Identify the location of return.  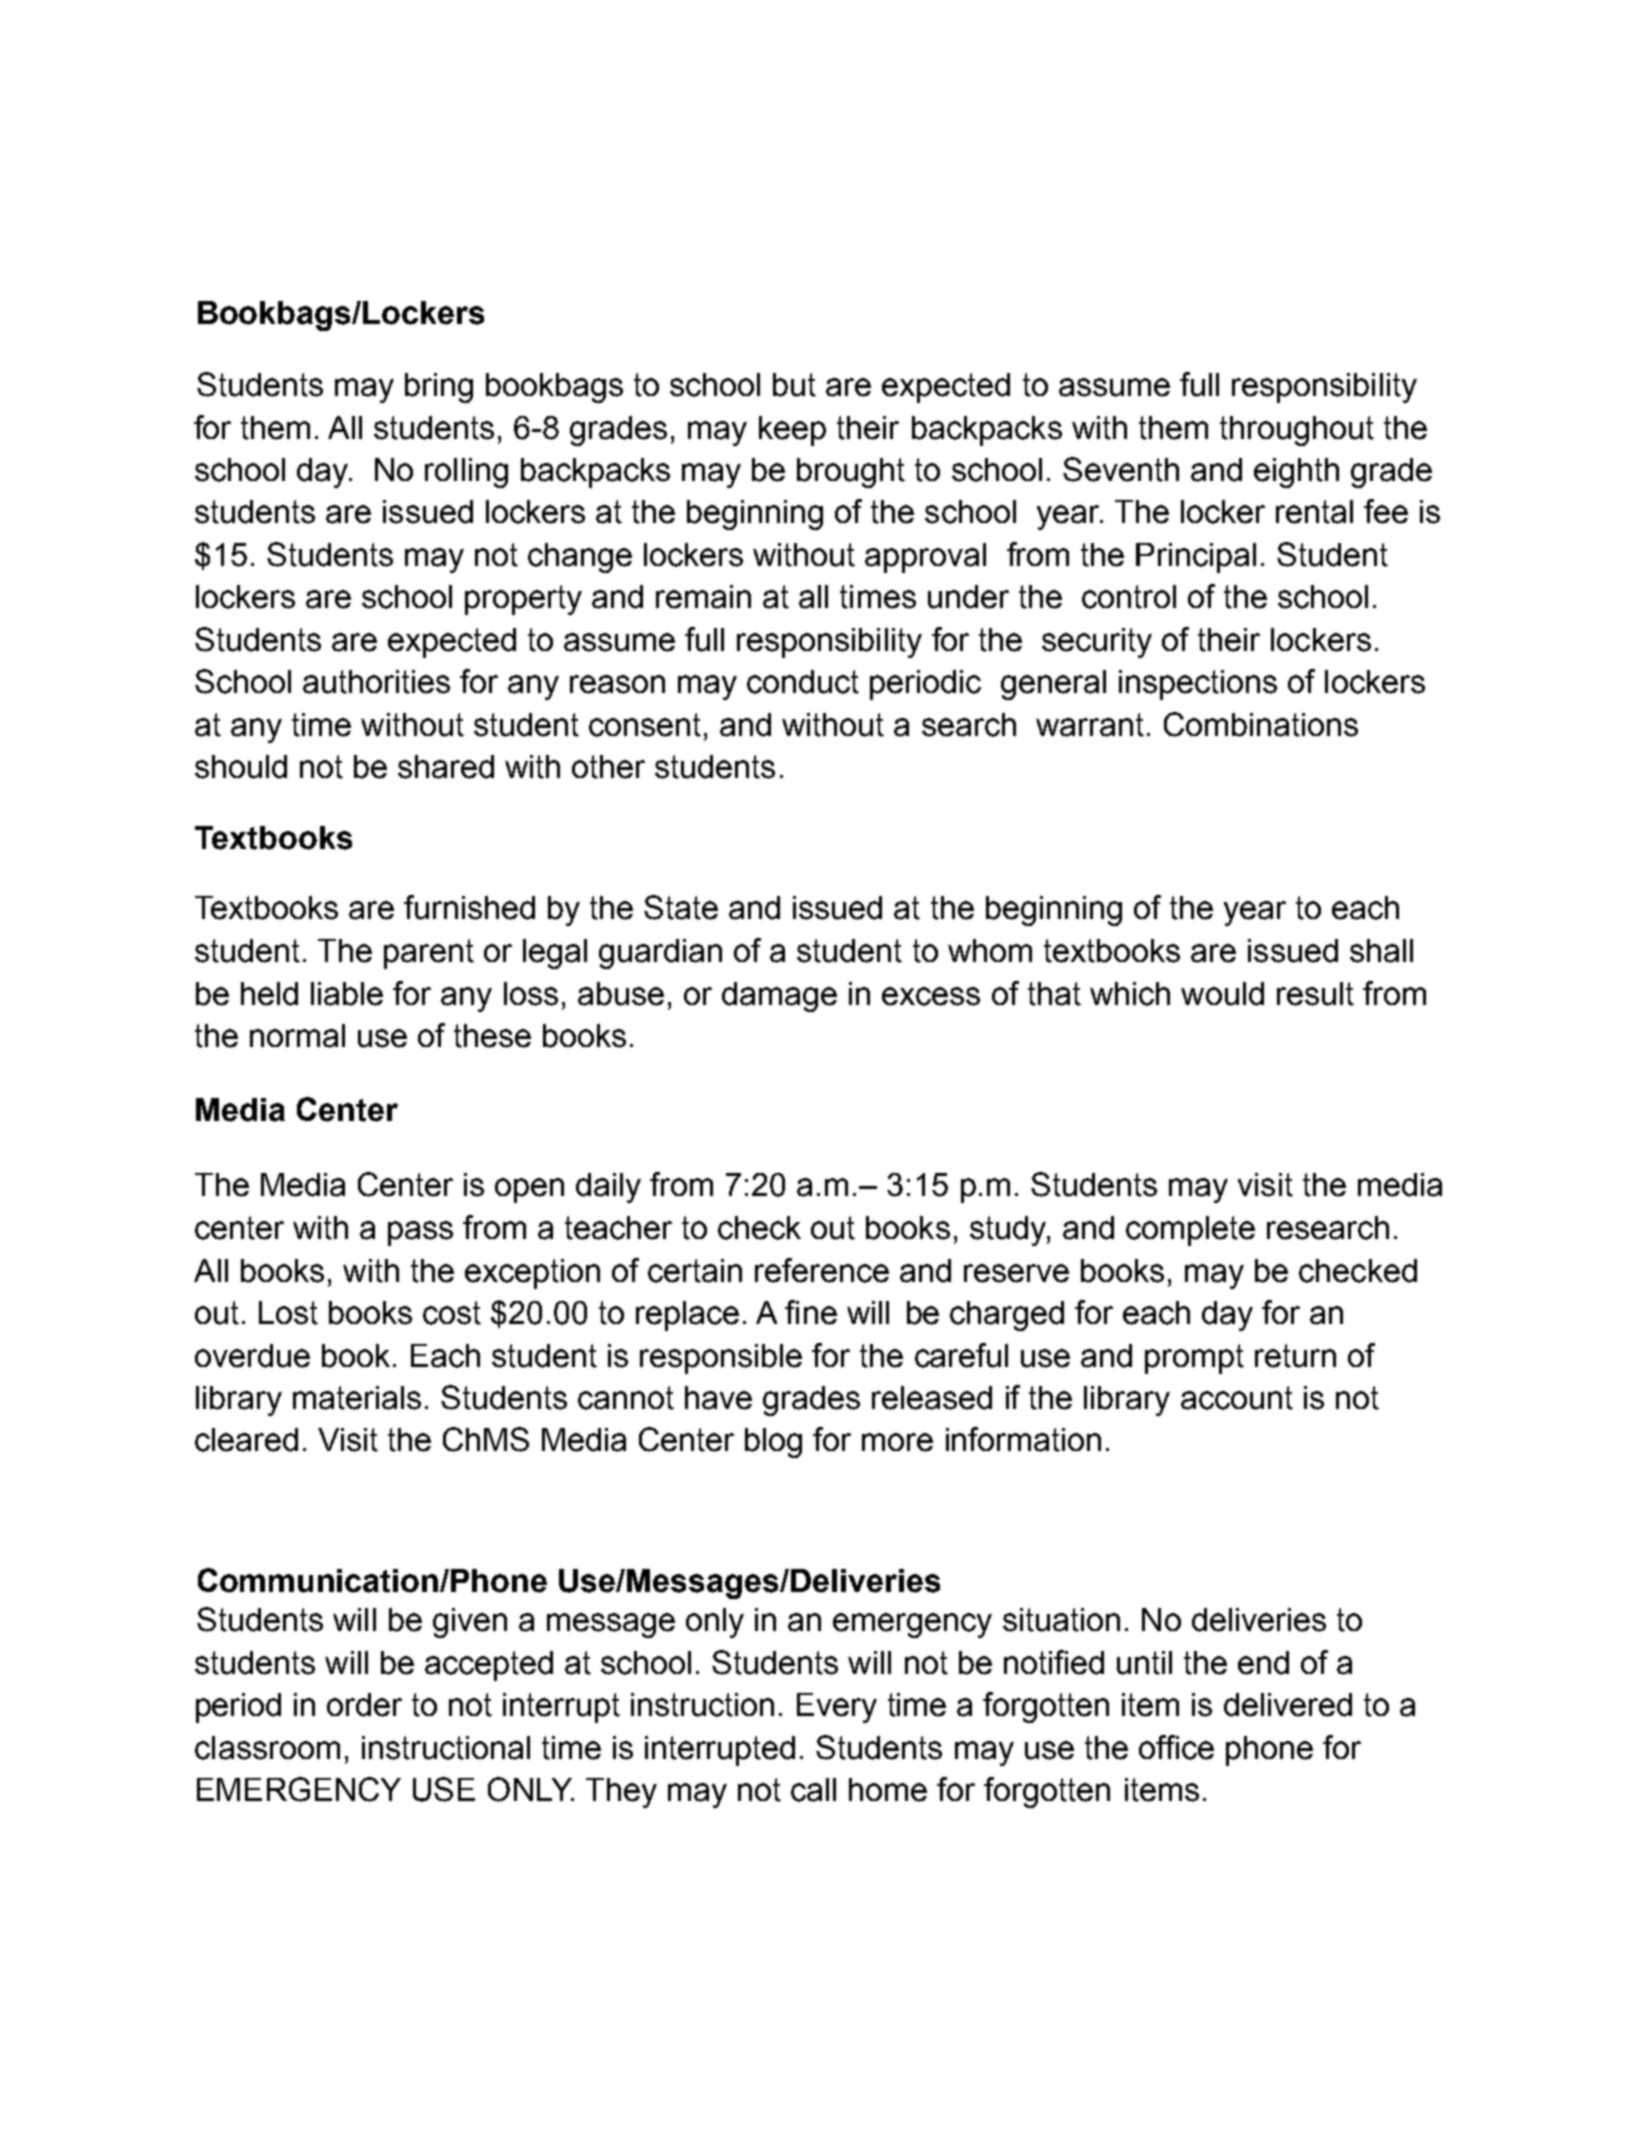
(1295, 1356).
